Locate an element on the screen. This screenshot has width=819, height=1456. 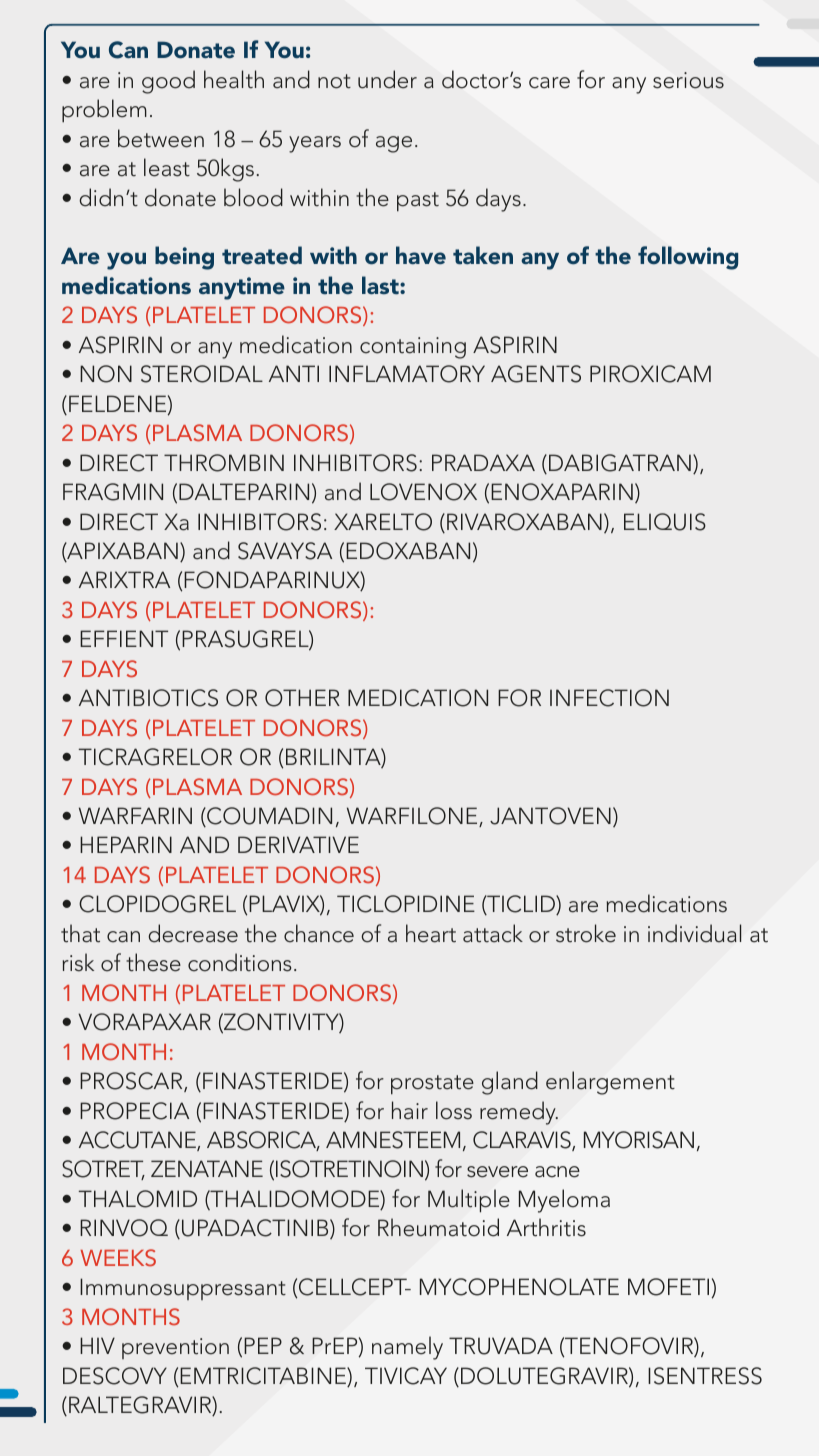
OTHER is located at coordinates (302, 698).
